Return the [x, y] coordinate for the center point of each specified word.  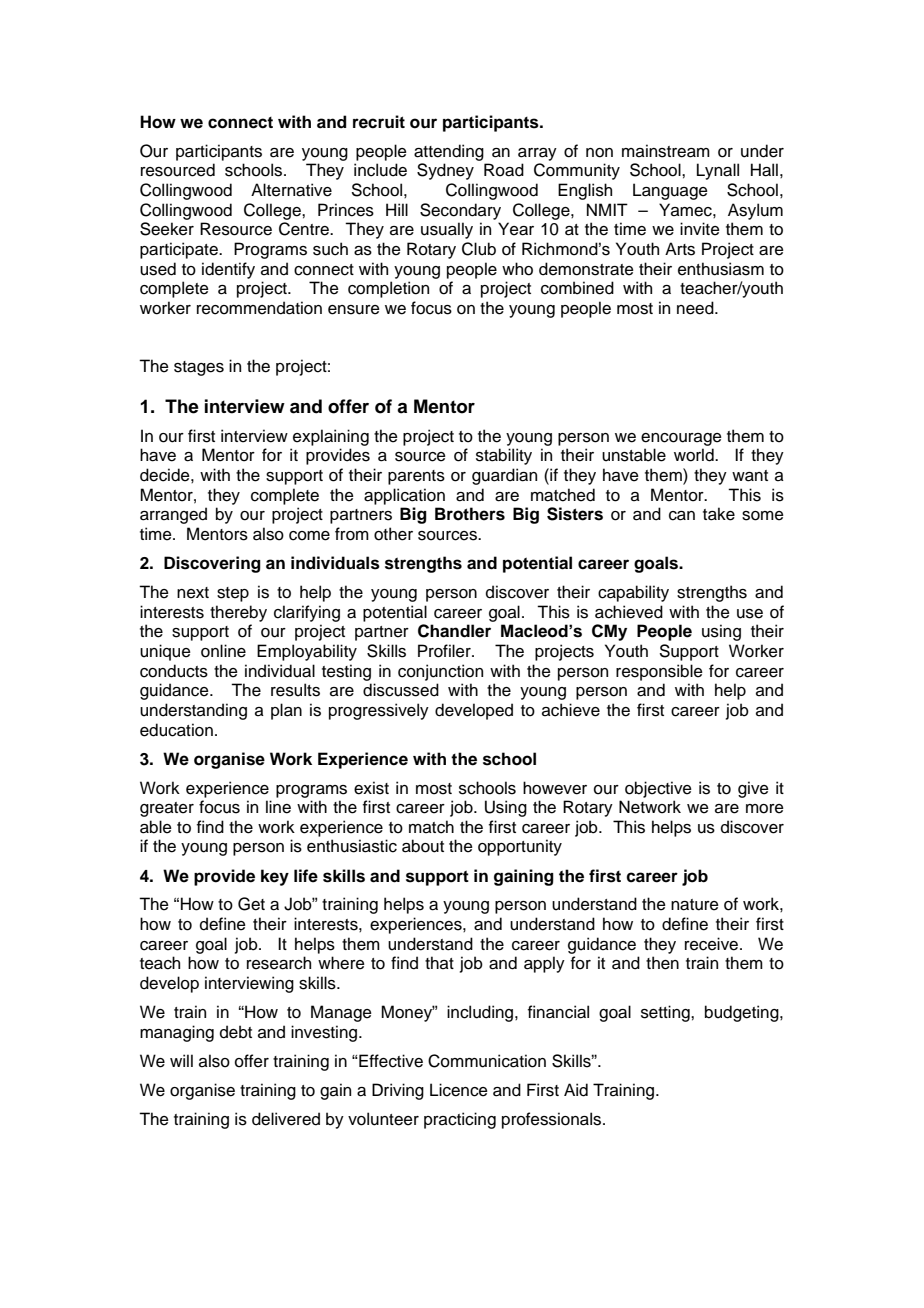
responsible [659, 672]
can [682, 516]
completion [388, 289]
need [696, 308]
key [275, 877]
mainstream [666, 151]
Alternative [291, 190]
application [404, 496]
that [439, 963]
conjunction [440, 672]
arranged [173, 515]
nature [695, 905]
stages [199, 368]
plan [286, 711]
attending [449, 152]
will [181, 1060]
